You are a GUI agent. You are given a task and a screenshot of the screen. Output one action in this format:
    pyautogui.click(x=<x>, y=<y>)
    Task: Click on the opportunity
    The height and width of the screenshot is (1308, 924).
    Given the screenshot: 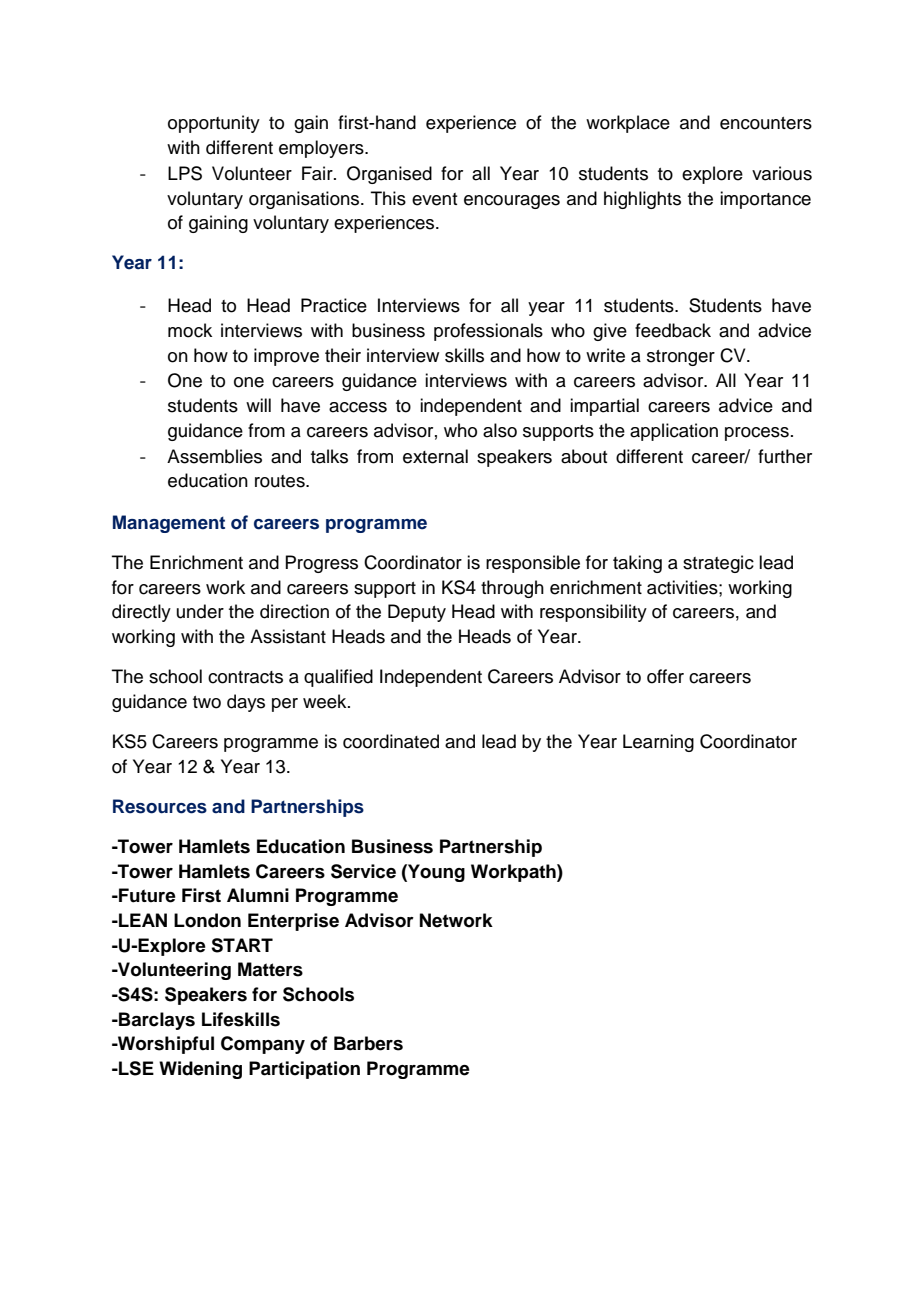 What is the action you would take?
    pyautogui.click(x=214, y=124)
